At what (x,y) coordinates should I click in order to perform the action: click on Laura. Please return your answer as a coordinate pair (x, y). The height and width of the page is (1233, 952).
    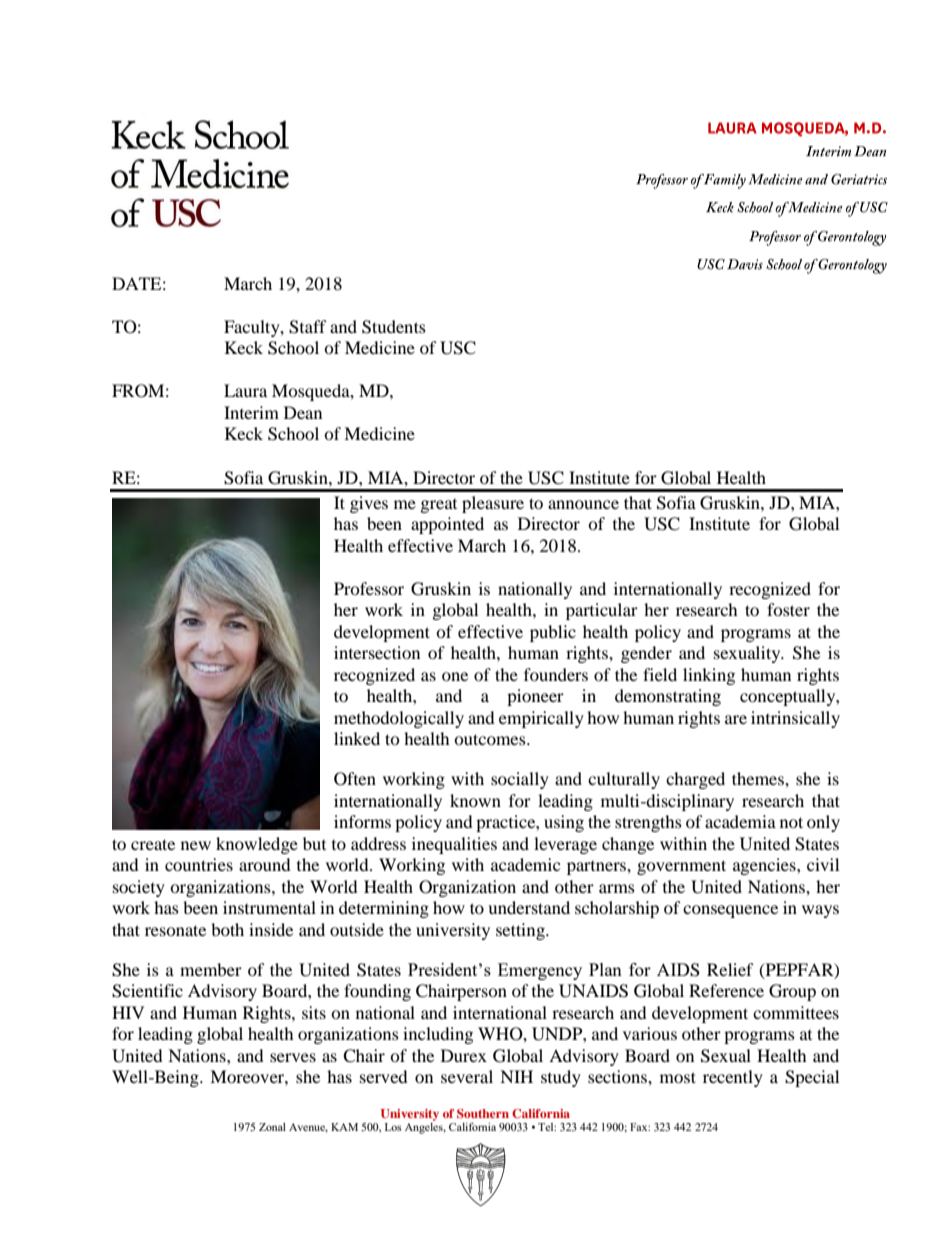
    Looking at the image, I should click on (245, 390).
